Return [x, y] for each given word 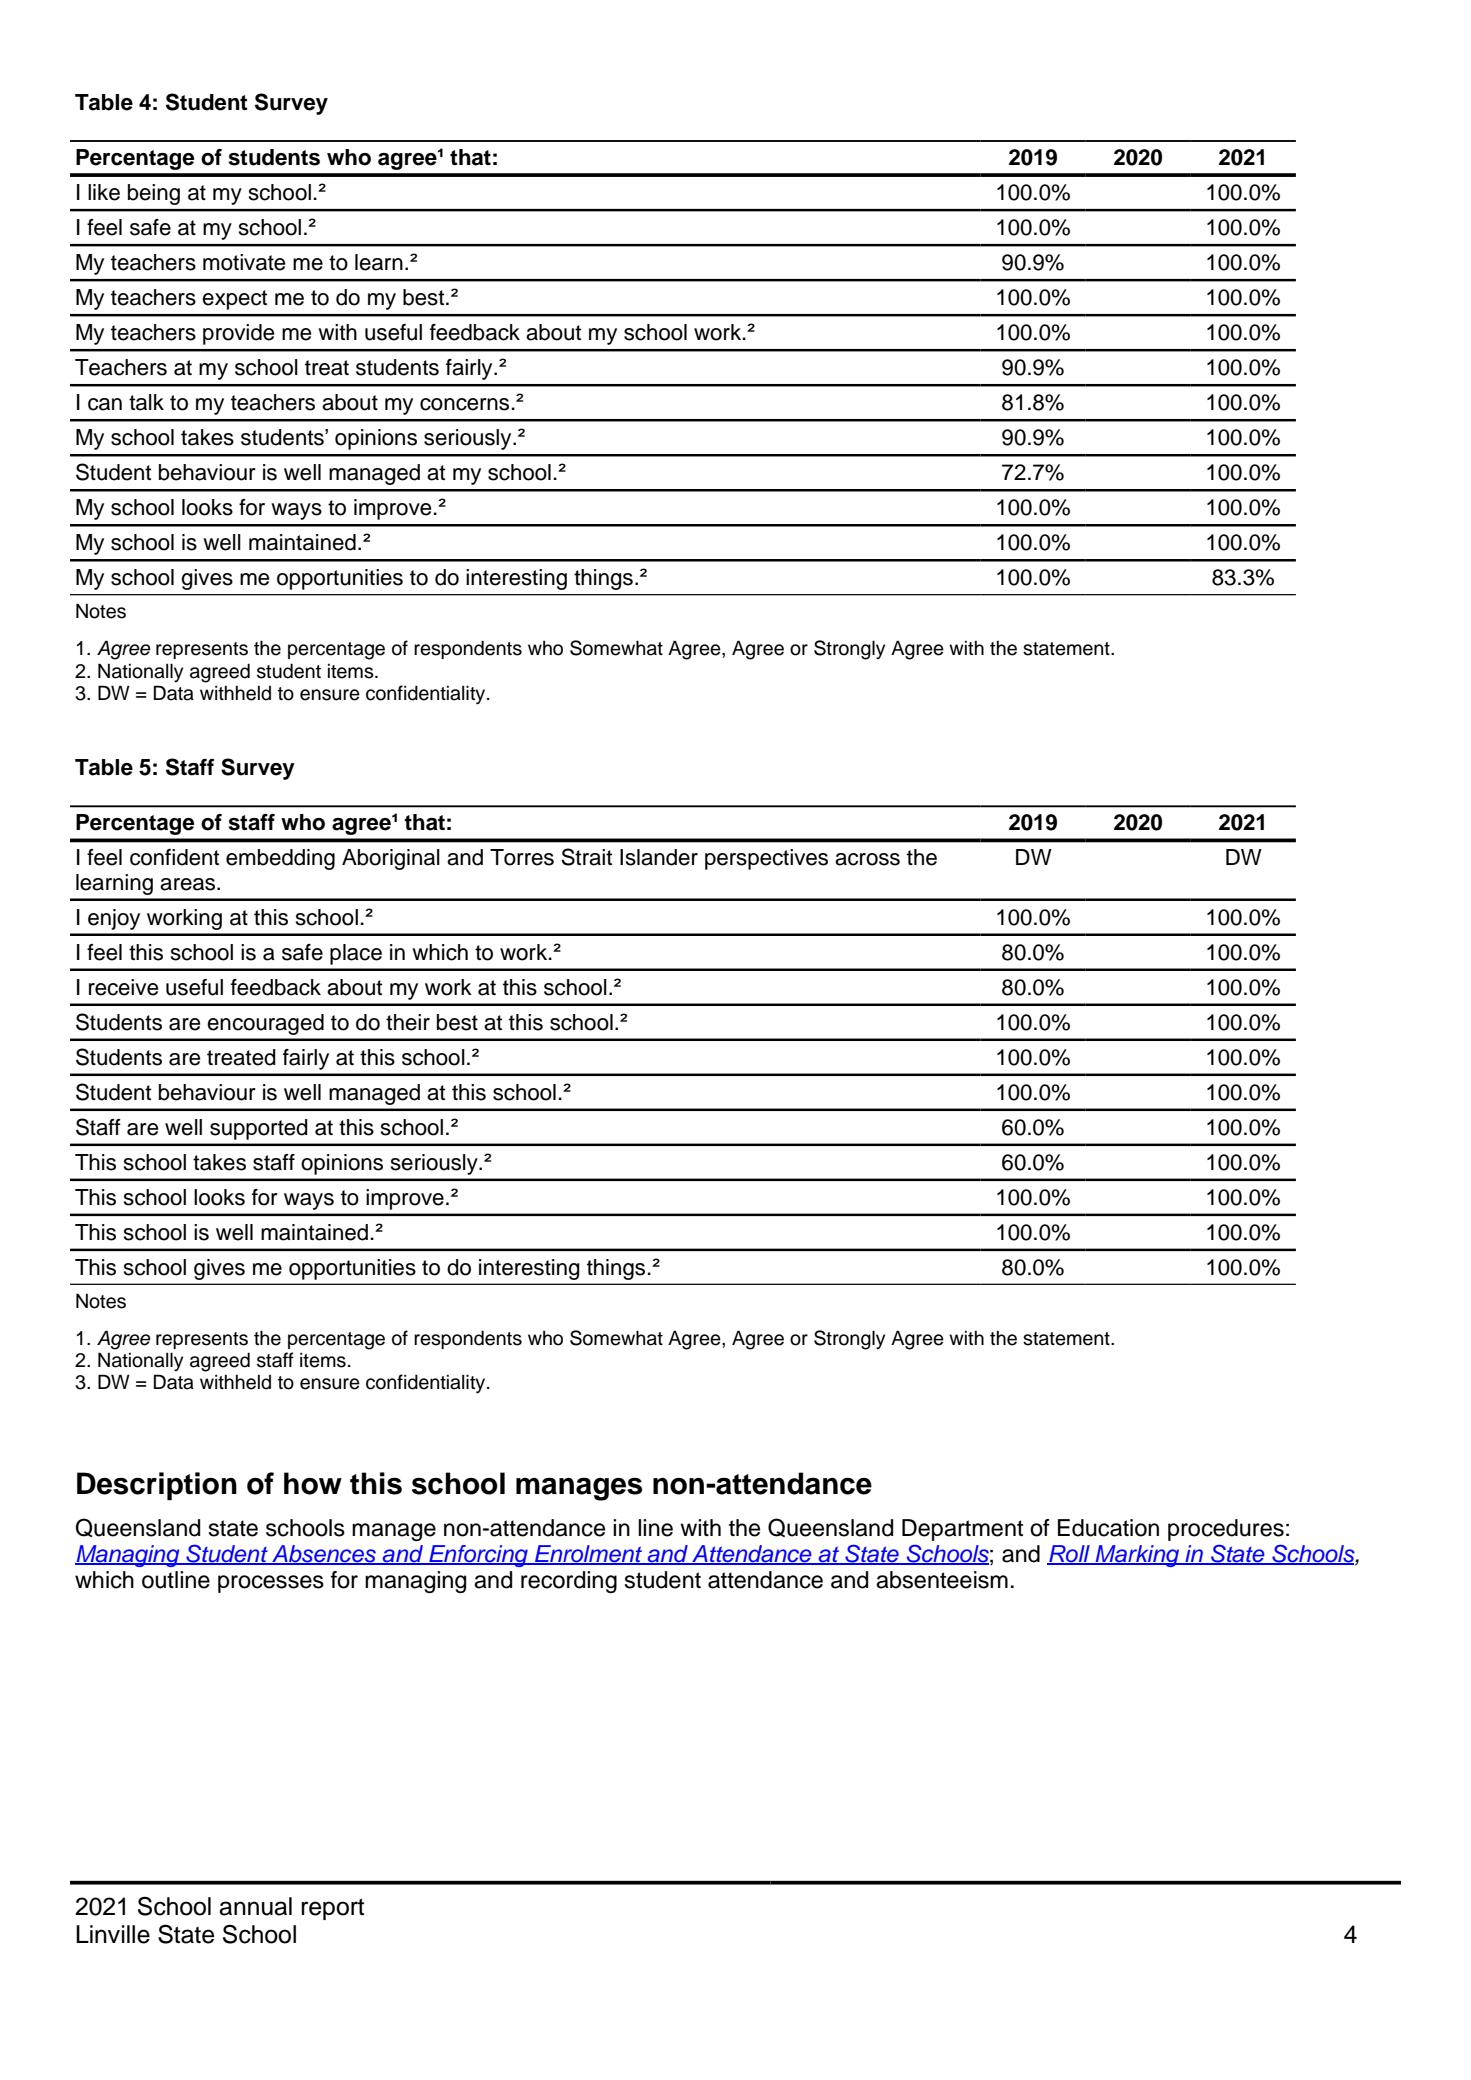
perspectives [766, 859]
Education [1108, 1528]
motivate [244, 262]
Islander [659, 857]
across [867, 859]
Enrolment [589, 1555]
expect [234, 300]
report [332, 1909]
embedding [280, 859]
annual [255, 1906]
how [313, 1483]
